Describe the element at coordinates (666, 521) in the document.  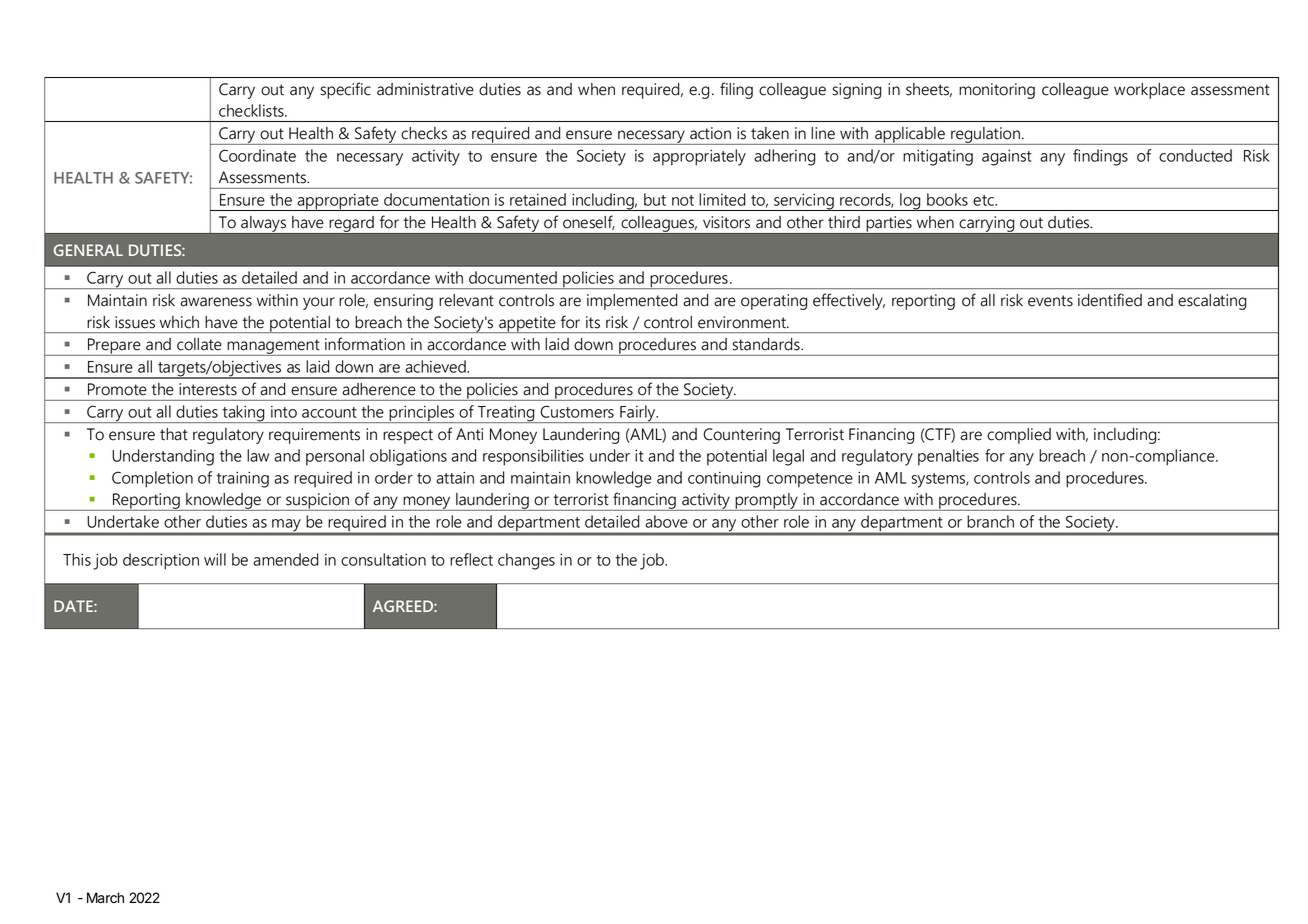
I see `above` at that location.
